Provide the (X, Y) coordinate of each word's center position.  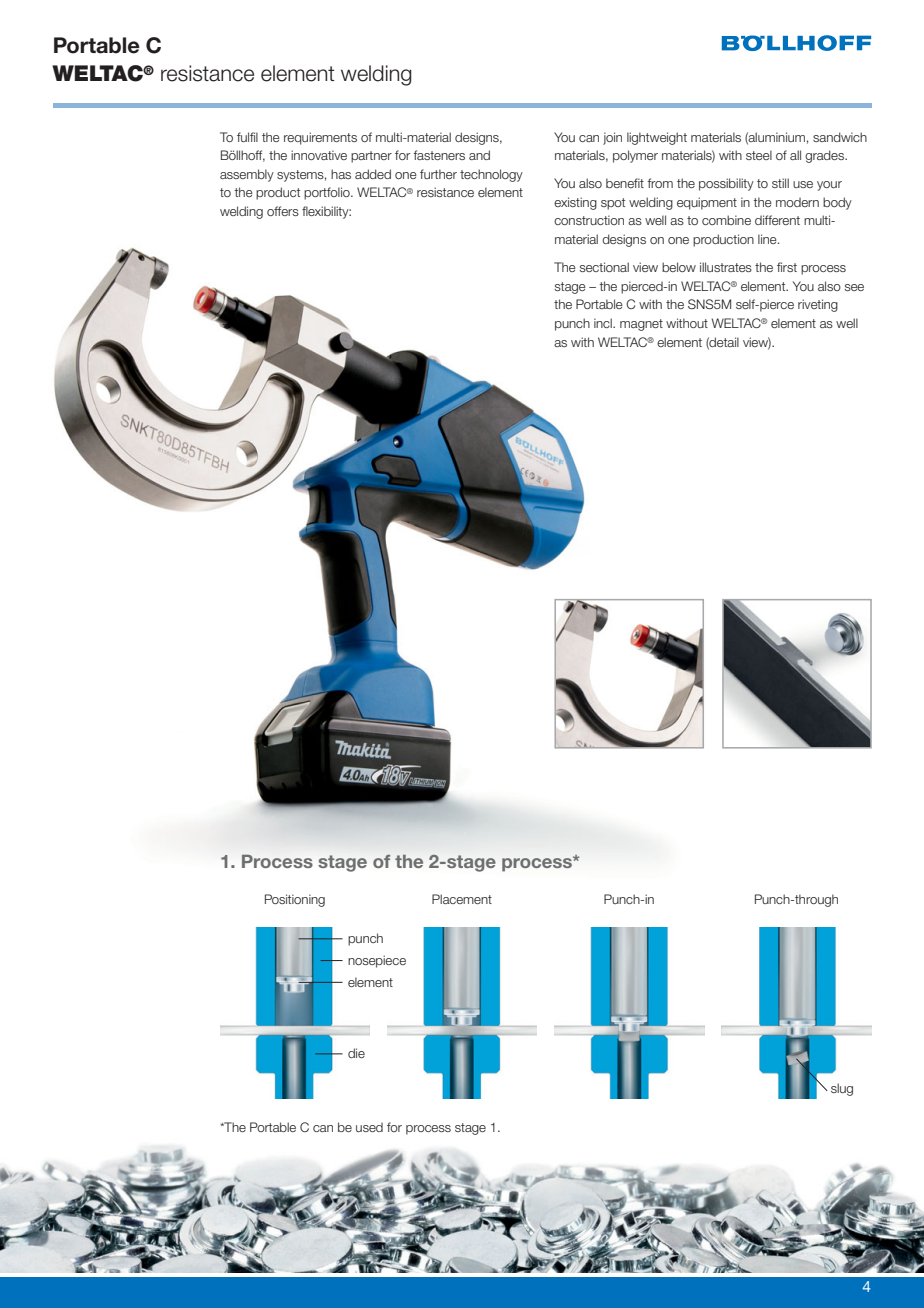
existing (575, 203)
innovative (319, 155)
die (356, 1053)
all (795, 155)
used (369, 1127)
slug (842, 1089)
